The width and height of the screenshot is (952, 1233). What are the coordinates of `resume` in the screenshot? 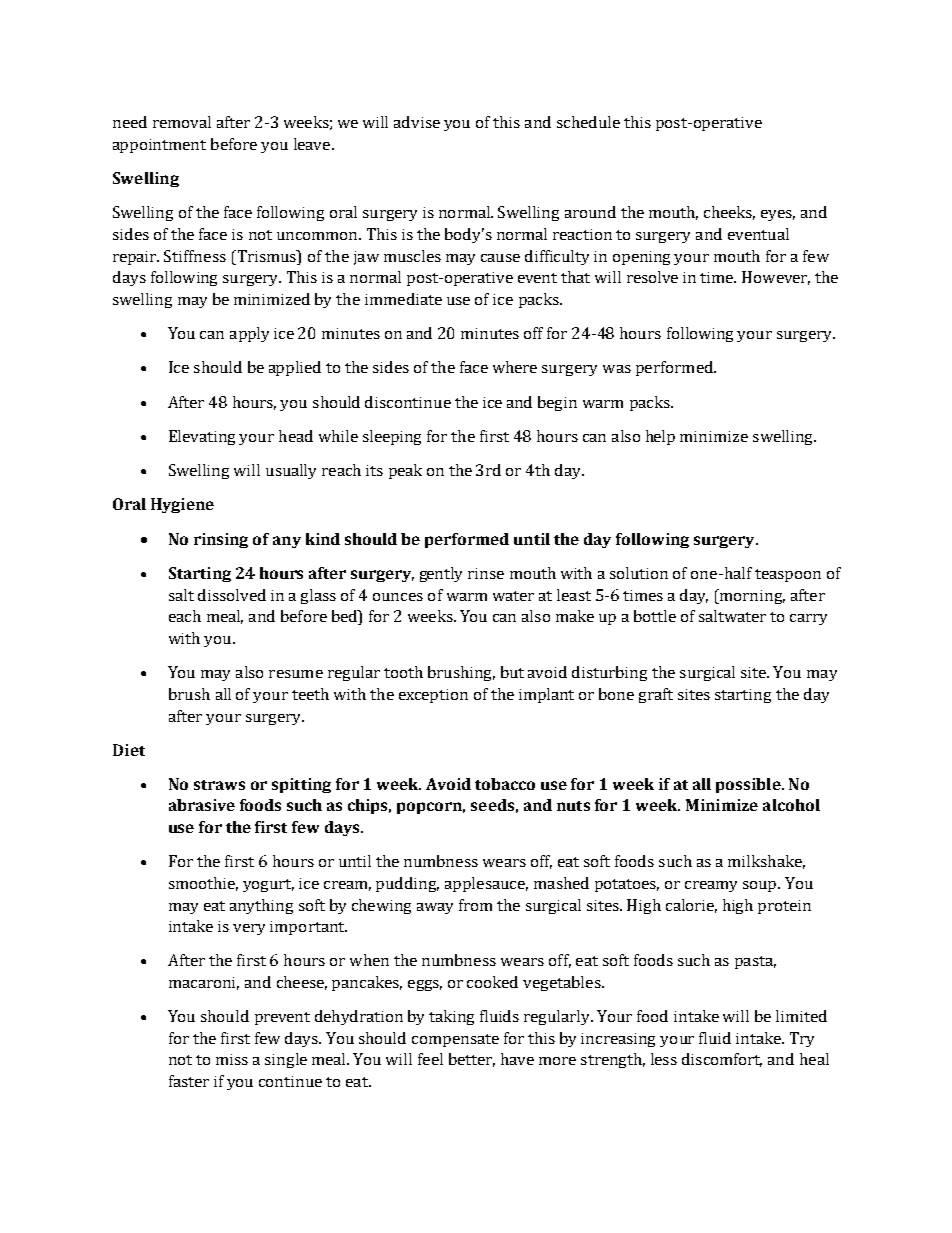 It's located at (296, 674).
